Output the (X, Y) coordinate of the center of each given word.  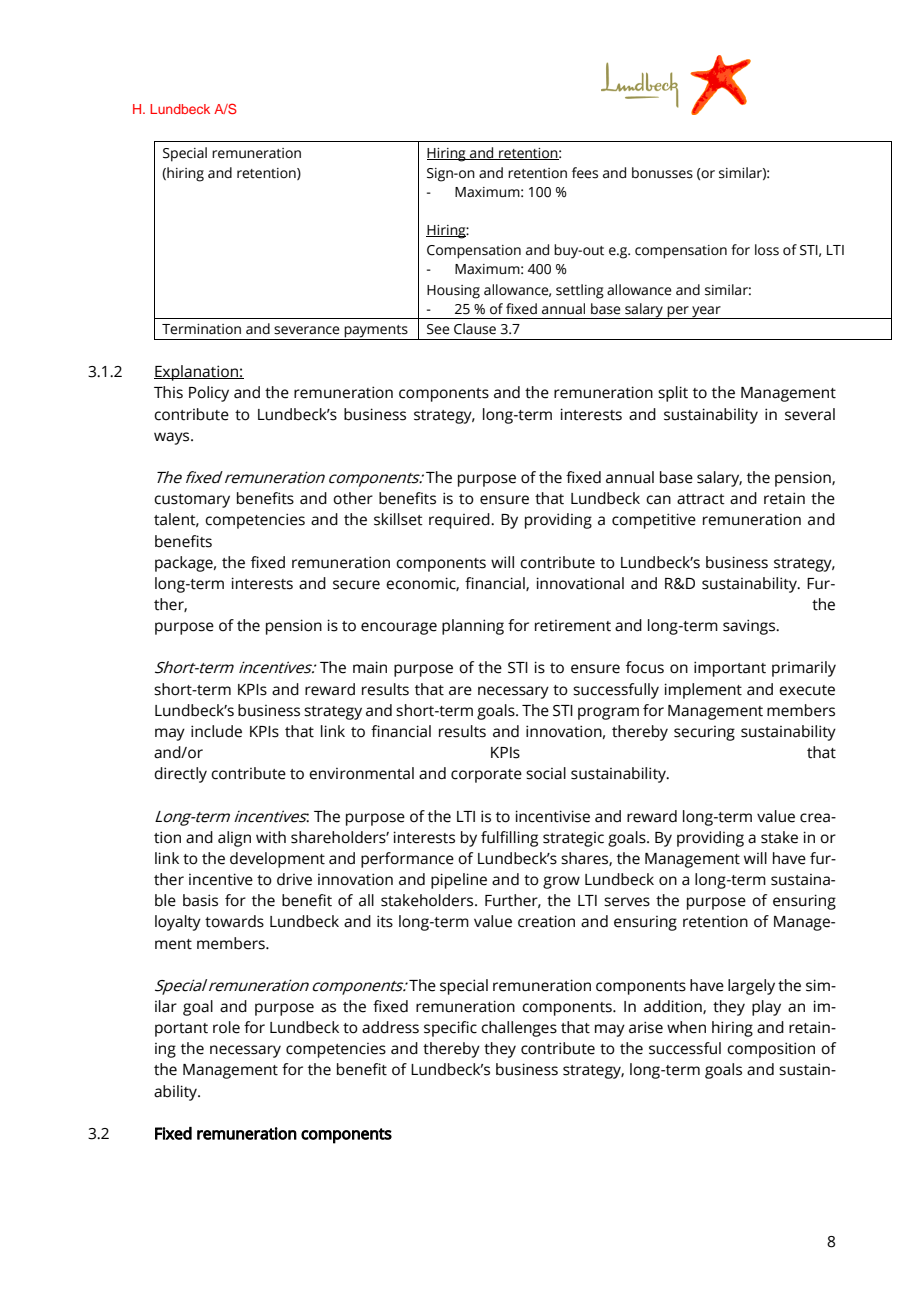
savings (750, 627)
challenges (519, 1029)
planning (473, 627)
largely (751, 987)
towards (234, 921)
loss (767, 250)
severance (307, 330)
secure (356, 585)
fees (585, 173)
